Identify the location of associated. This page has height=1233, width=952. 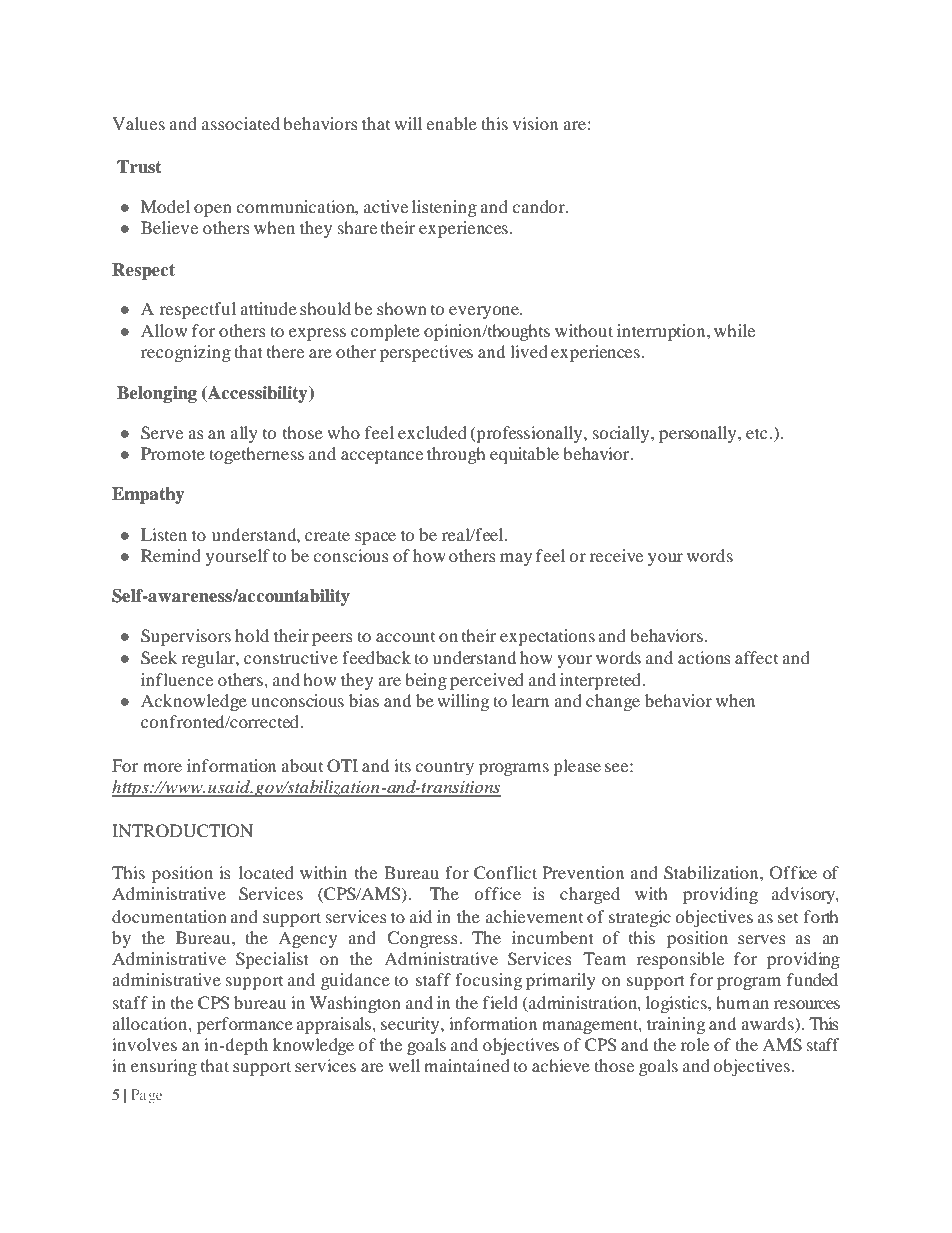
(241, 123).
